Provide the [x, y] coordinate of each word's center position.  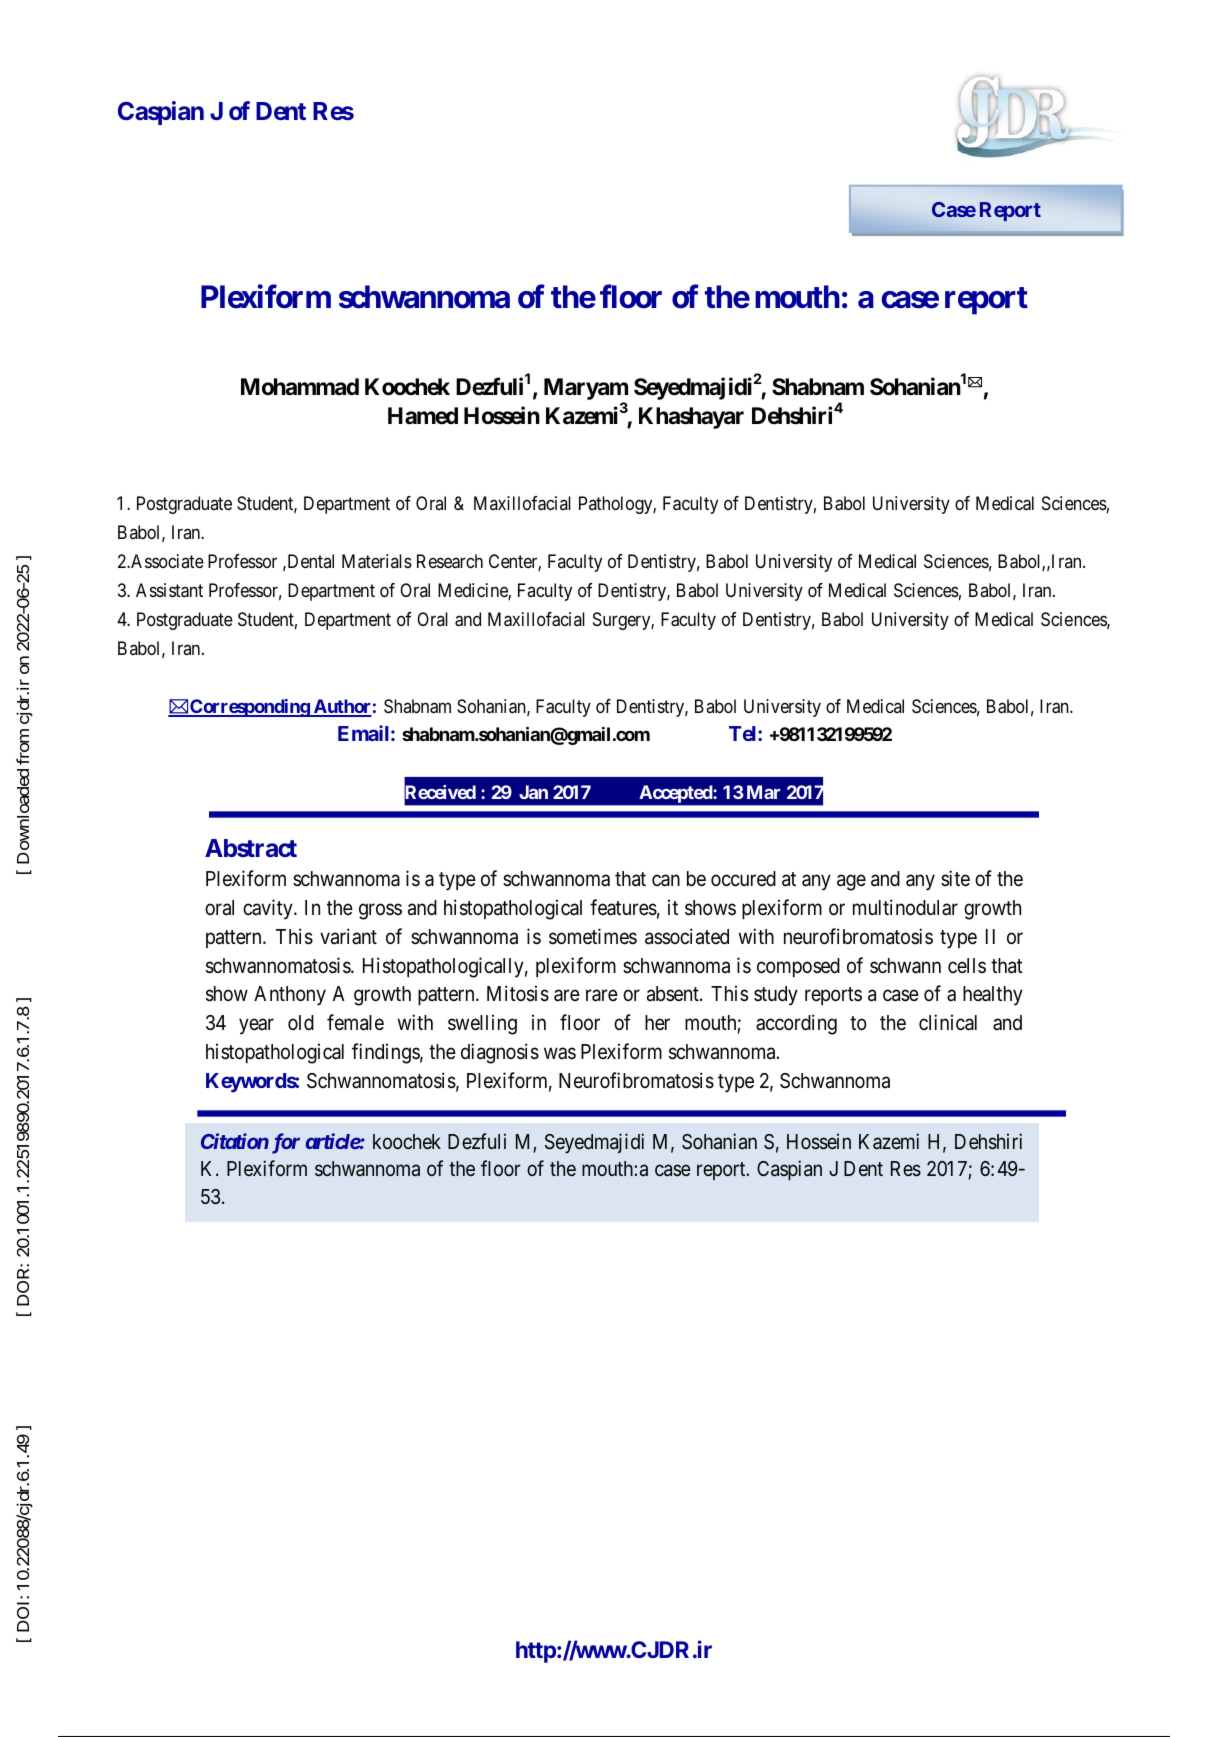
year [256, 1027]
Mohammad [300, 387]
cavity [269, 909]
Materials [377, 561]
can [666, 881]
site [955, 878]
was [560, 1054]
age [851, 883]
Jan [533, 792]
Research [450, 561]
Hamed [423, 416]
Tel [744, 733]
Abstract [251, 848]
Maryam [586, 389]
